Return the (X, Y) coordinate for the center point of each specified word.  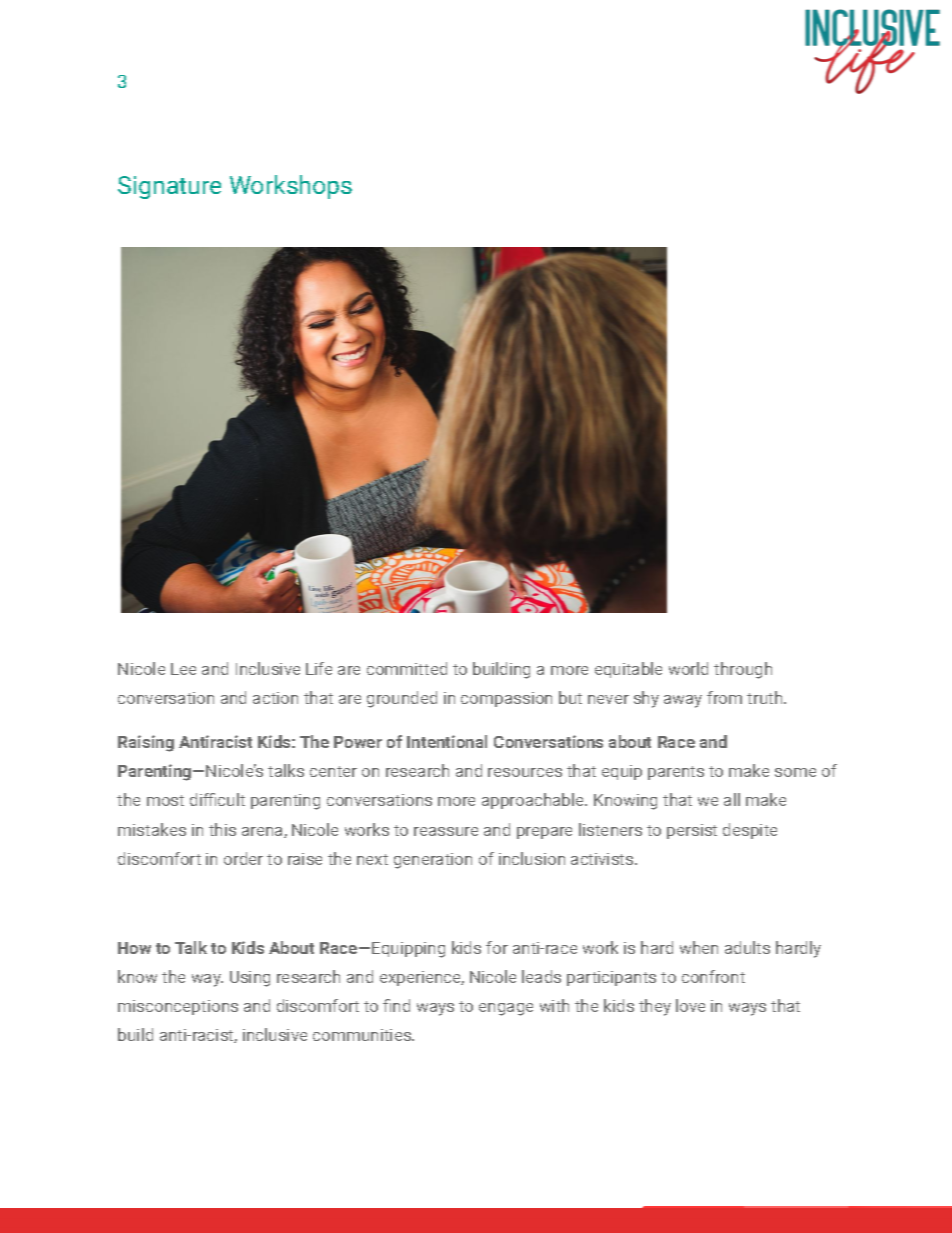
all (732, 799)
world (688, 668)
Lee (183, 669)
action (275, 698)
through (743, 670)
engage (506, 1009)
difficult (217, 799)
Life (319, 668)
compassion (506, 699)
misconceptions (178, 1007)
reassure (446, 831)
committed (407, 668)
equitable (628, 670)
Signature (169, 187)
